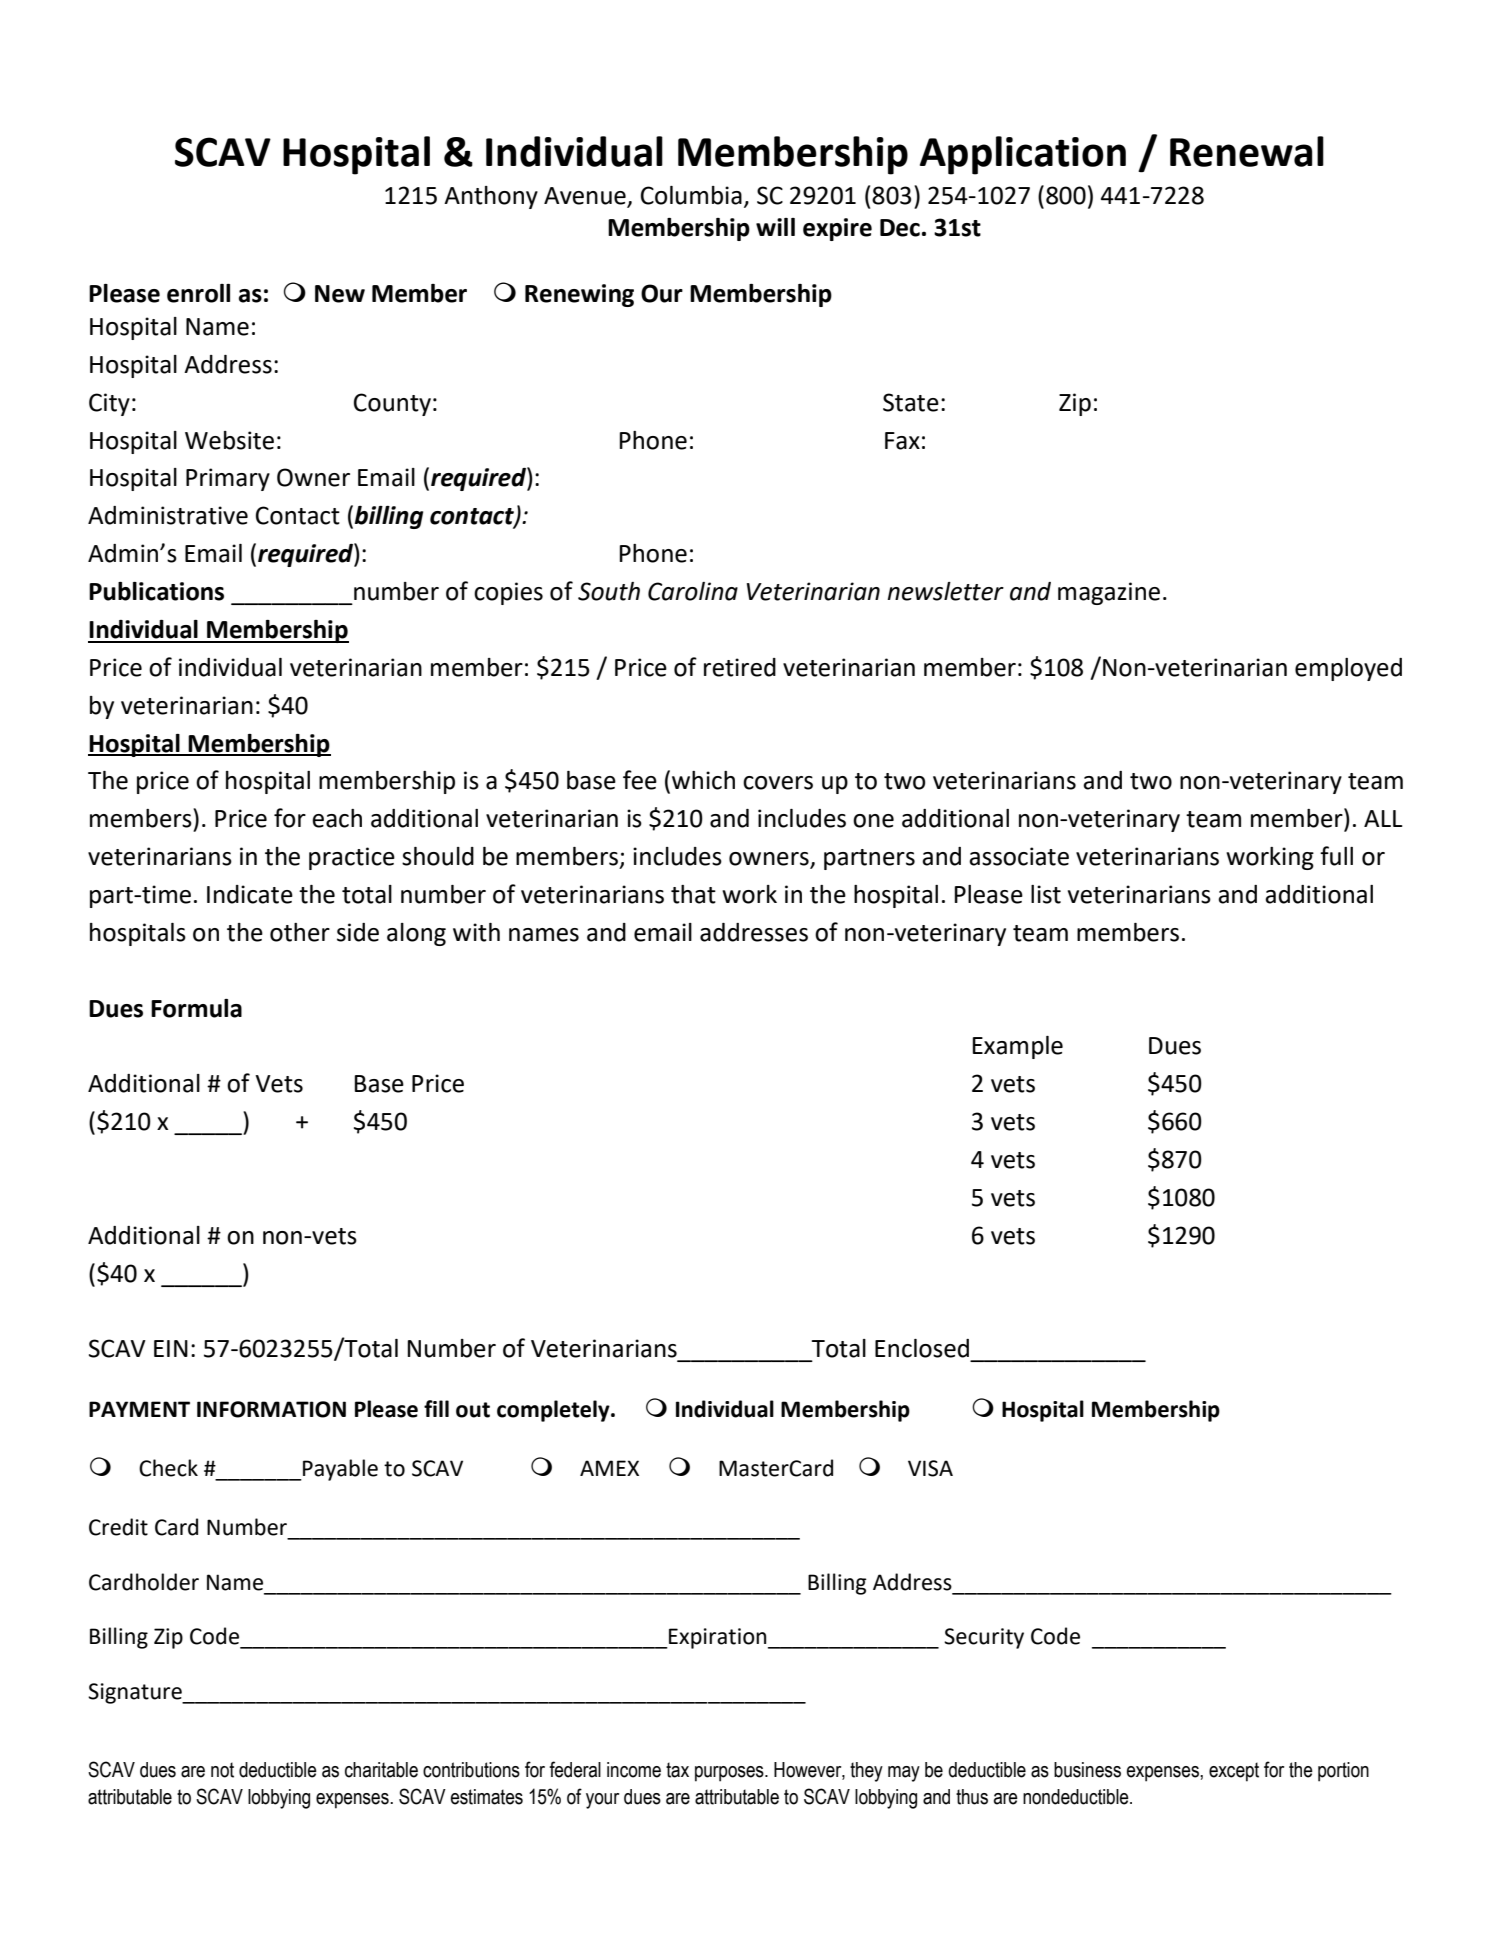  Describe the element at coordinates (196, 1008) in the screenshot. I see `Formula` at that location.
